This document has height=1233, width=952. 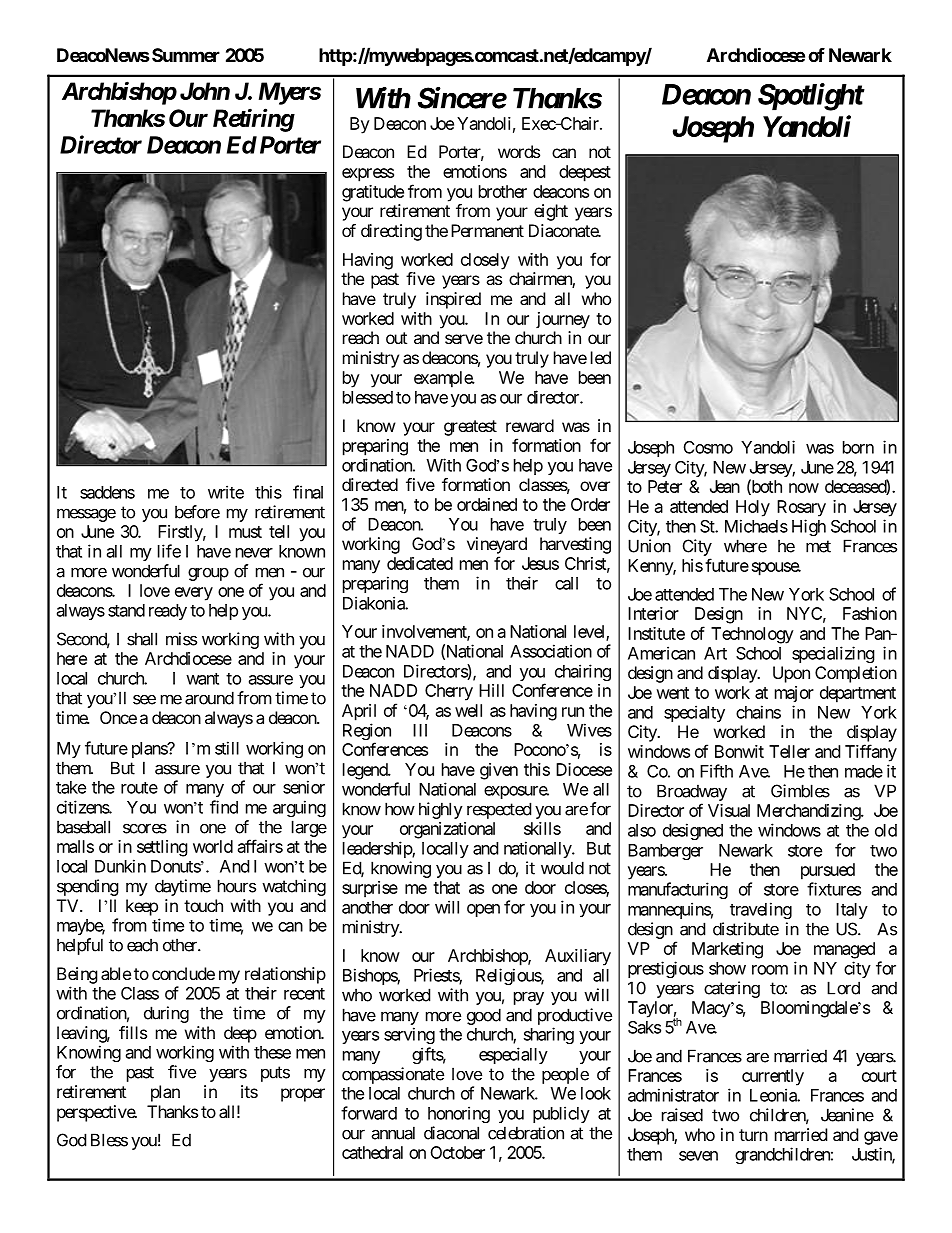 I want to click on Technology, so click(x=752, y=635).
